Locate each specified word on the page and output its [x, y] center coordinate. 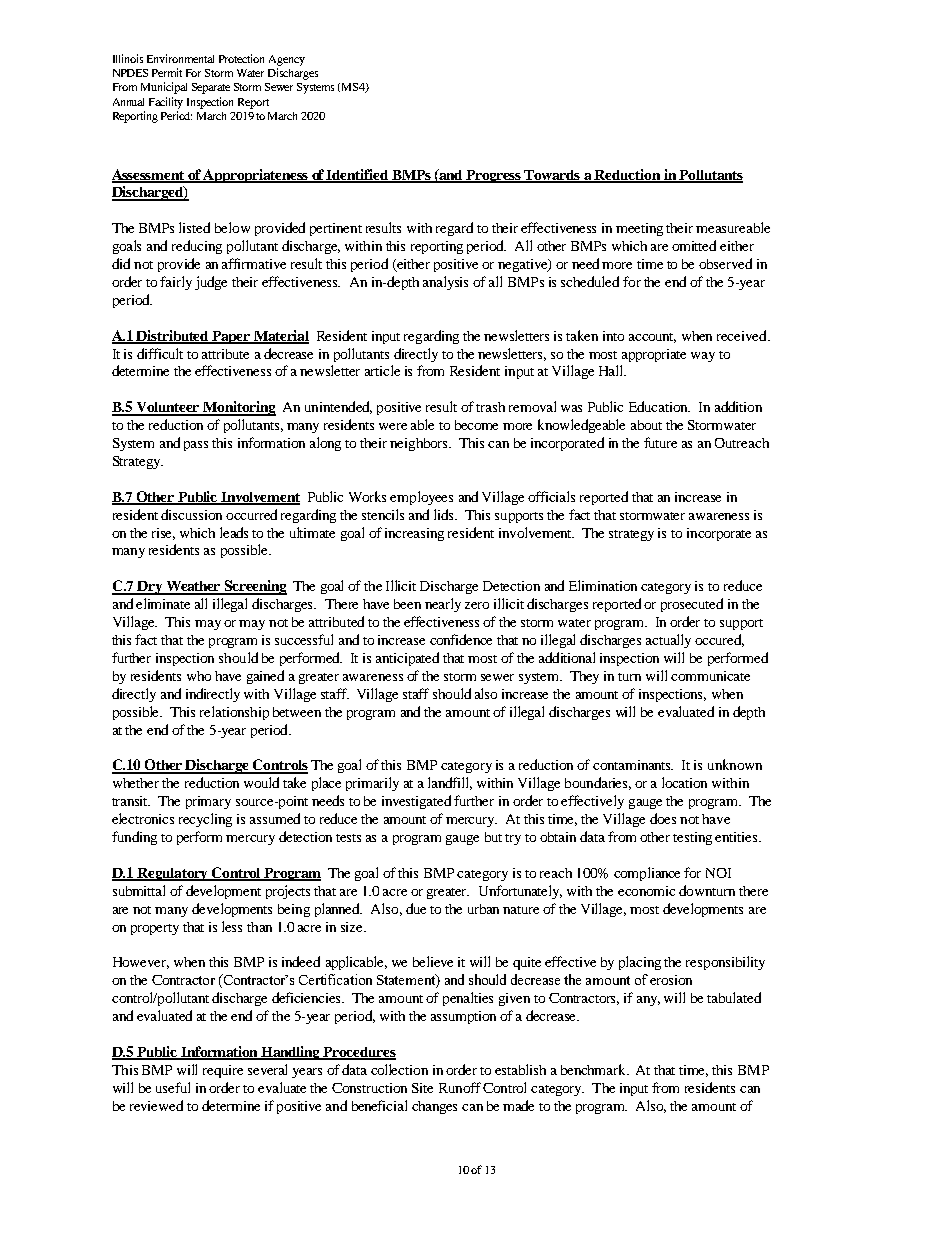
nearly [443, 605]
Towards [553, 176]
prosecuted [692, 605]
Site [422, 1088]
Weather [194, 587]
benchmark [595, 1069]
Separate [211, 88]
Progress [494, 176]
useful [173, 1087]
